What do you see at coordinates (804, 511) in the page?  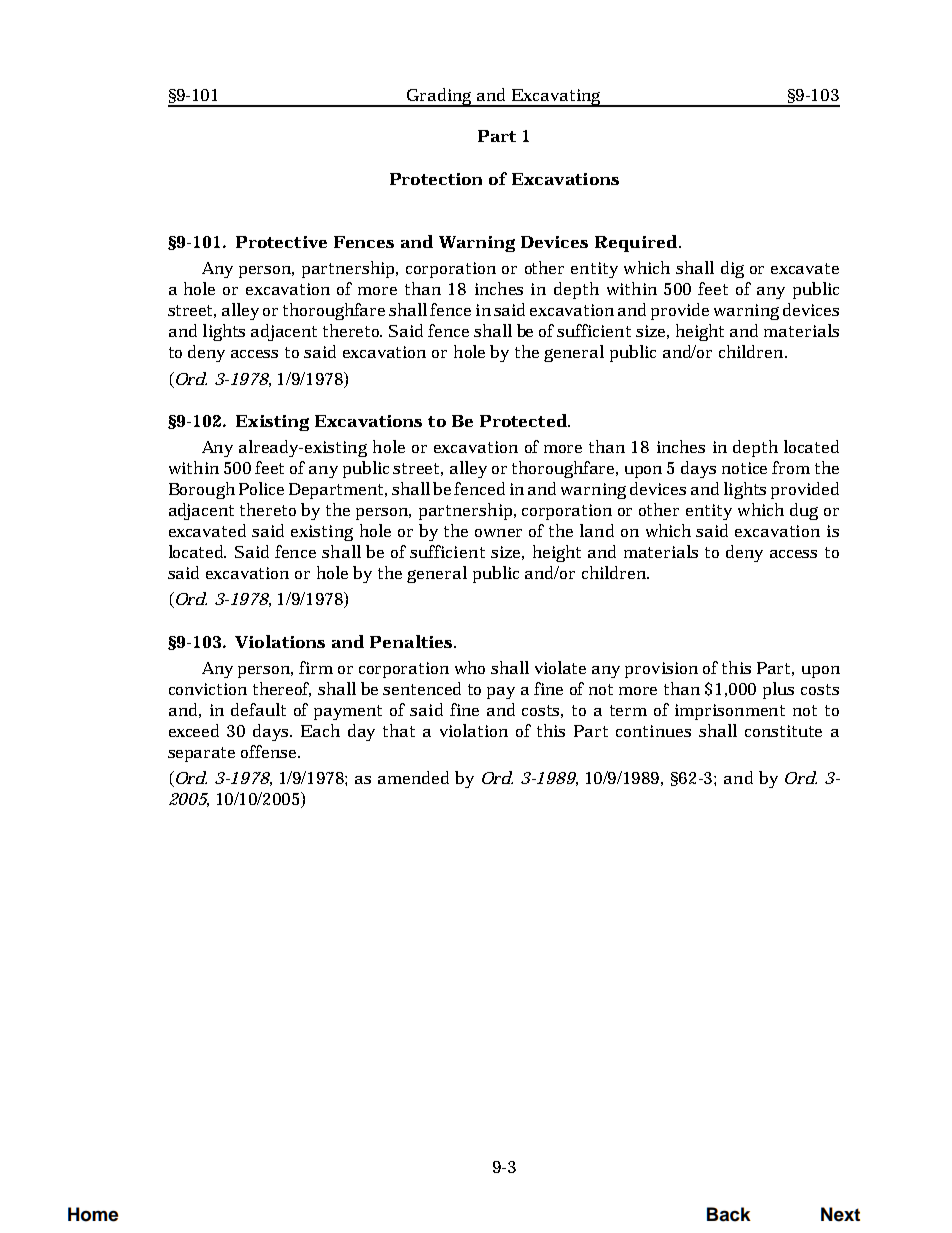 I see `dug` at bounding box center [804, 511].
